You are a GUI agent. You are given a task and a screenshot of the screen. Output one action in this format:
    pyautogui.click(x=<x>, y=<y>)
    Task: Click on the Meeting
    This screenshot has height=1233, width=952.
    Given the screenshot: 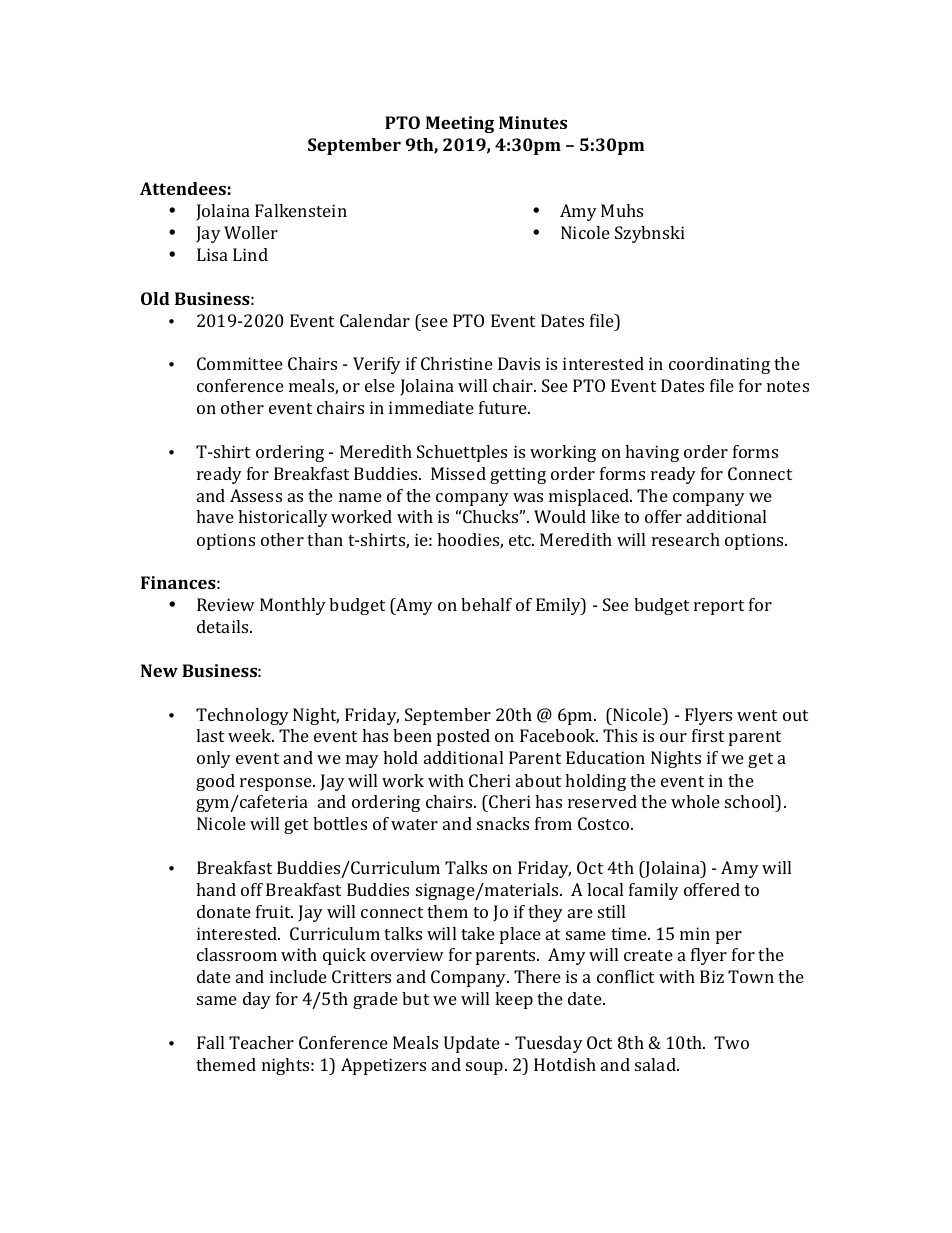 What is the action you would take?
    pyautogui.click(x=460, y=124)
